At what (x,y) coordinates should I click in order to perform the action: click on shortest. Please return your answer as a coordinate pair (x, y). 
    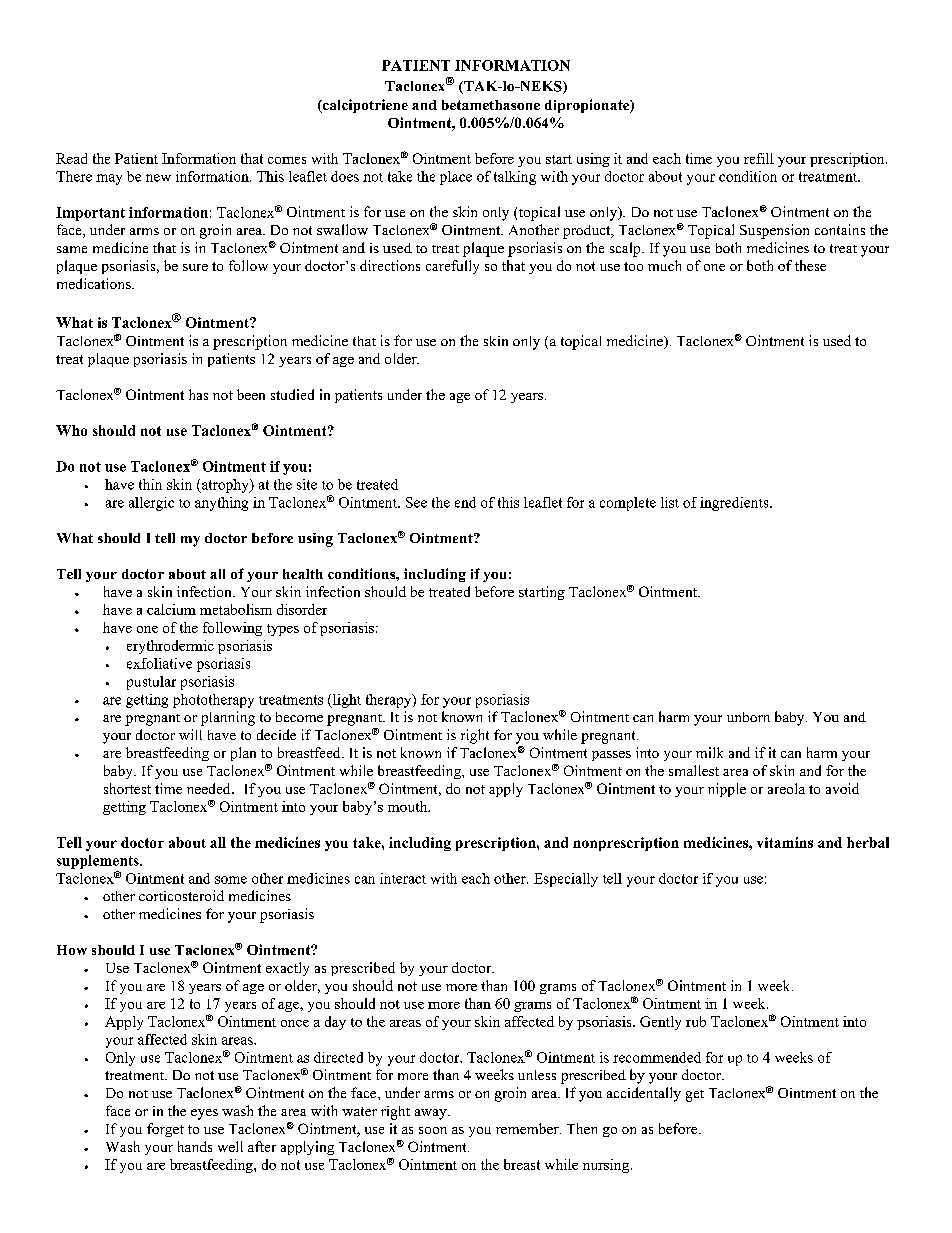
    Looking at the image, I should click on (127, 788).
